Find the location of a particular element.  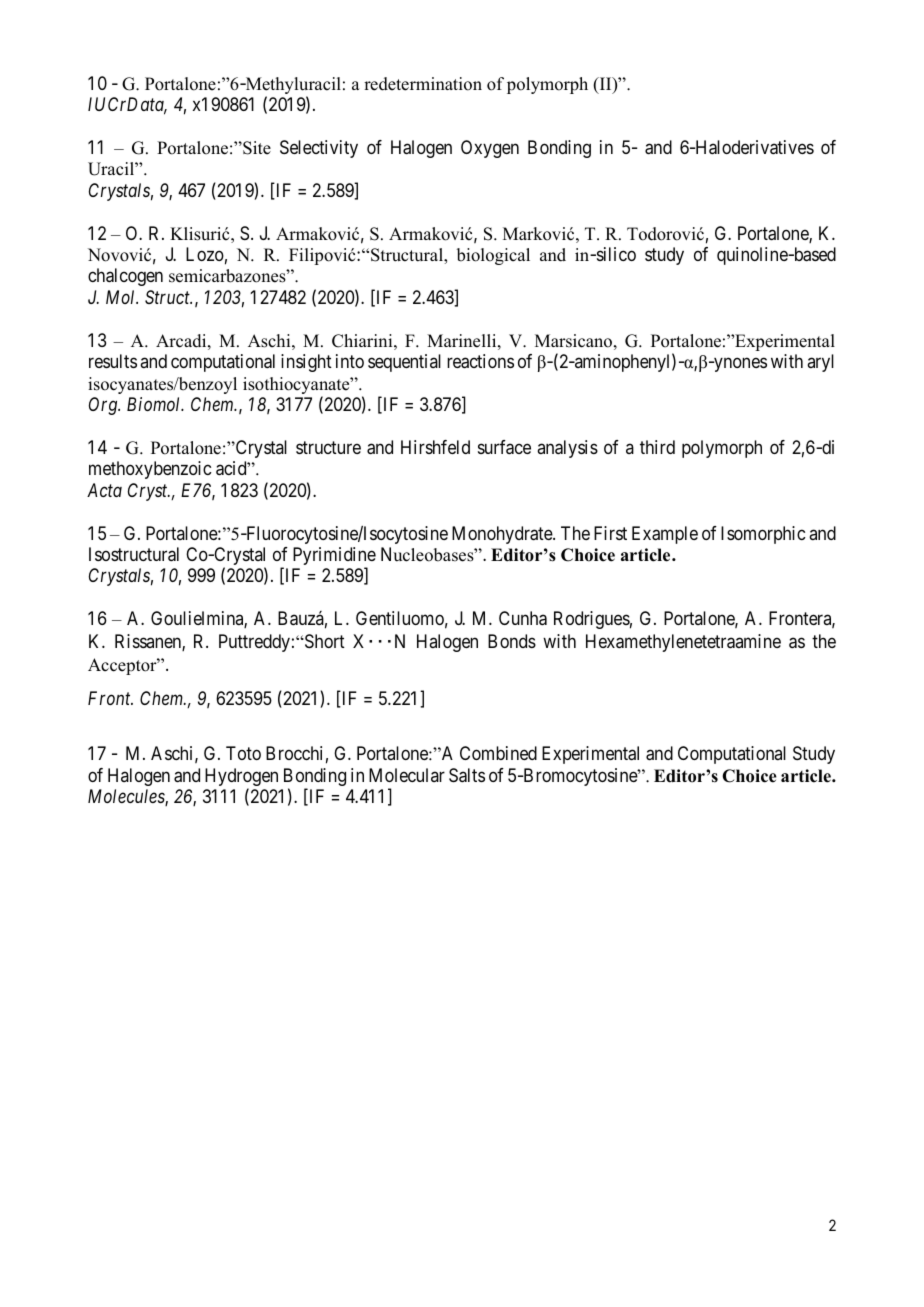

Toto is located at coordinates (243, 753).
